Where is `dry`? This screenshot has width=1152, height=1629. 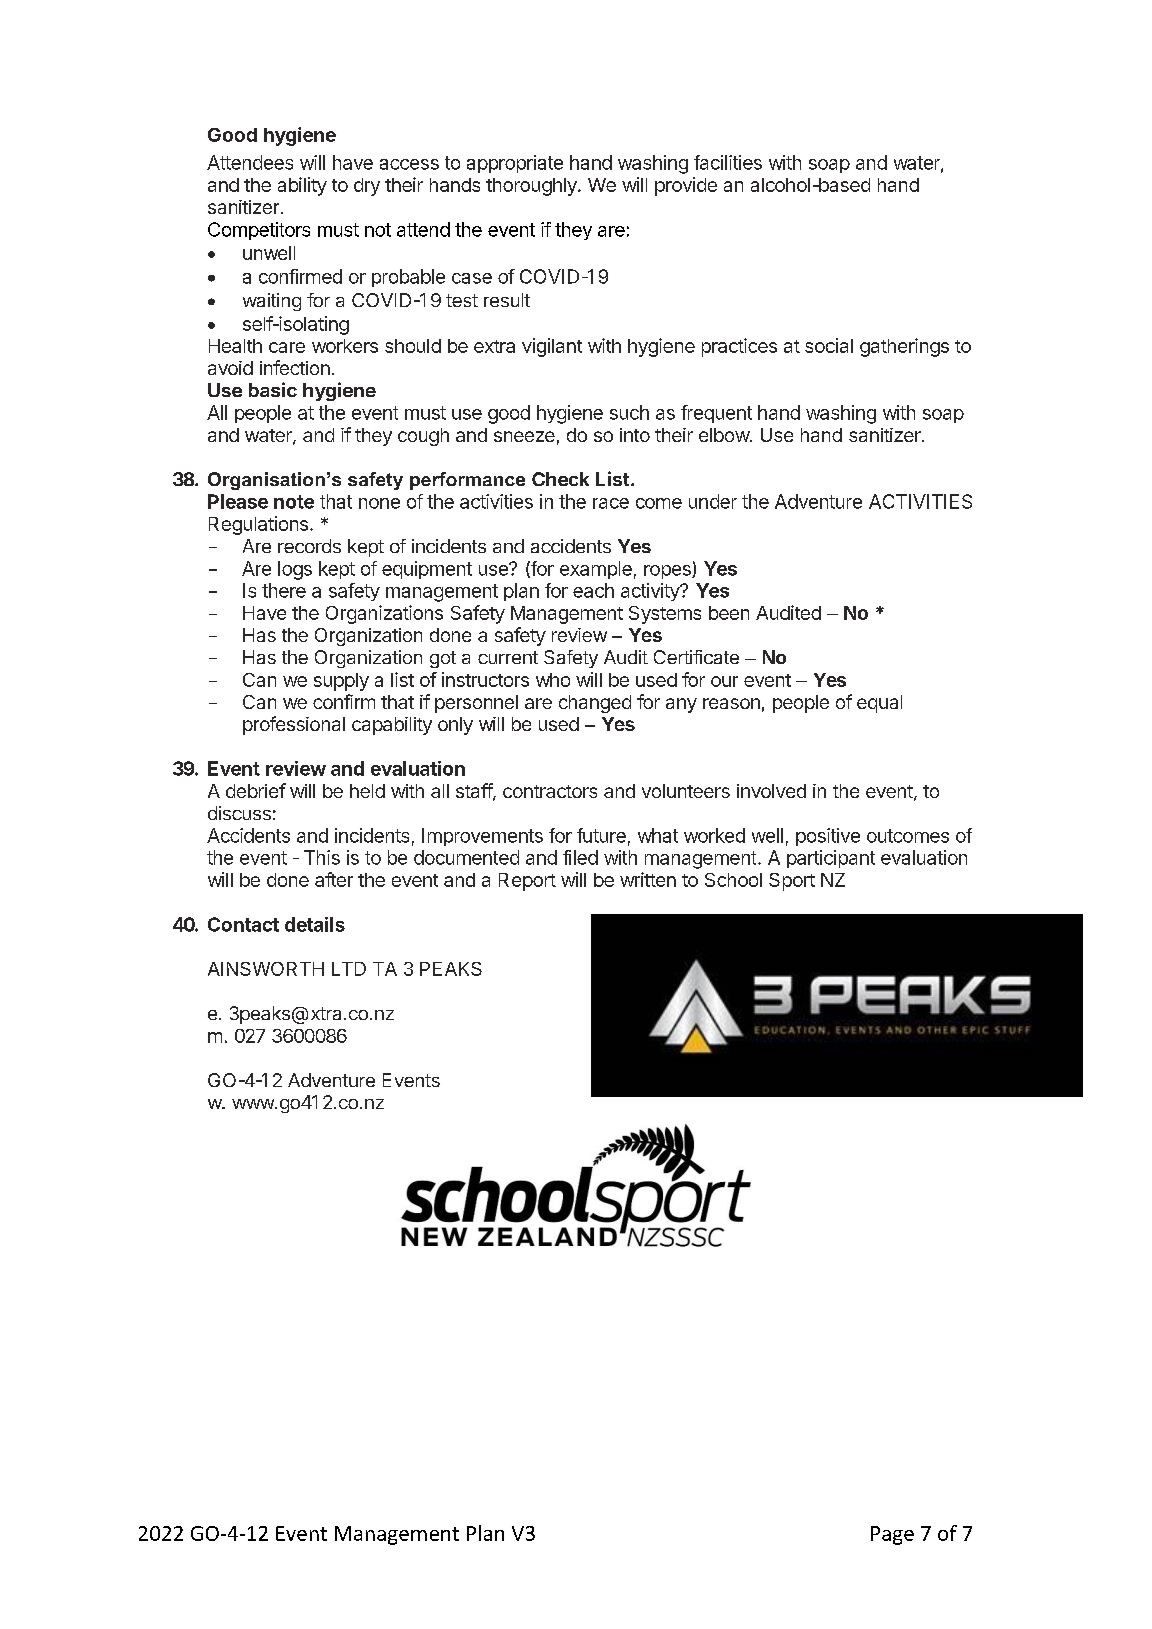 dry is located at coordinates (367, 187).
